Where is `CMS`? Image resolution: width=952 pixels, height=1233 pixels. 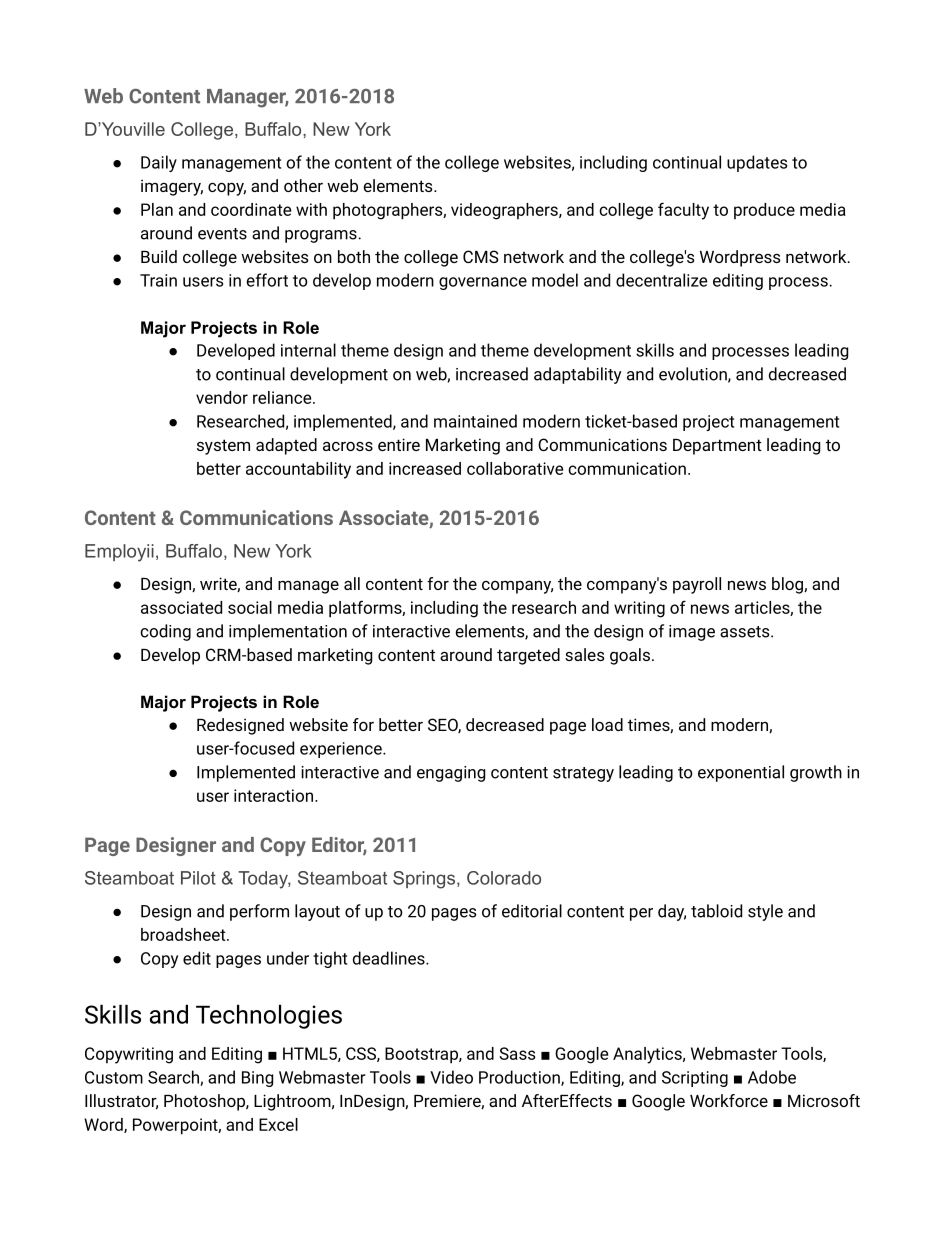
CMS is located at coordinates (481, 256).
